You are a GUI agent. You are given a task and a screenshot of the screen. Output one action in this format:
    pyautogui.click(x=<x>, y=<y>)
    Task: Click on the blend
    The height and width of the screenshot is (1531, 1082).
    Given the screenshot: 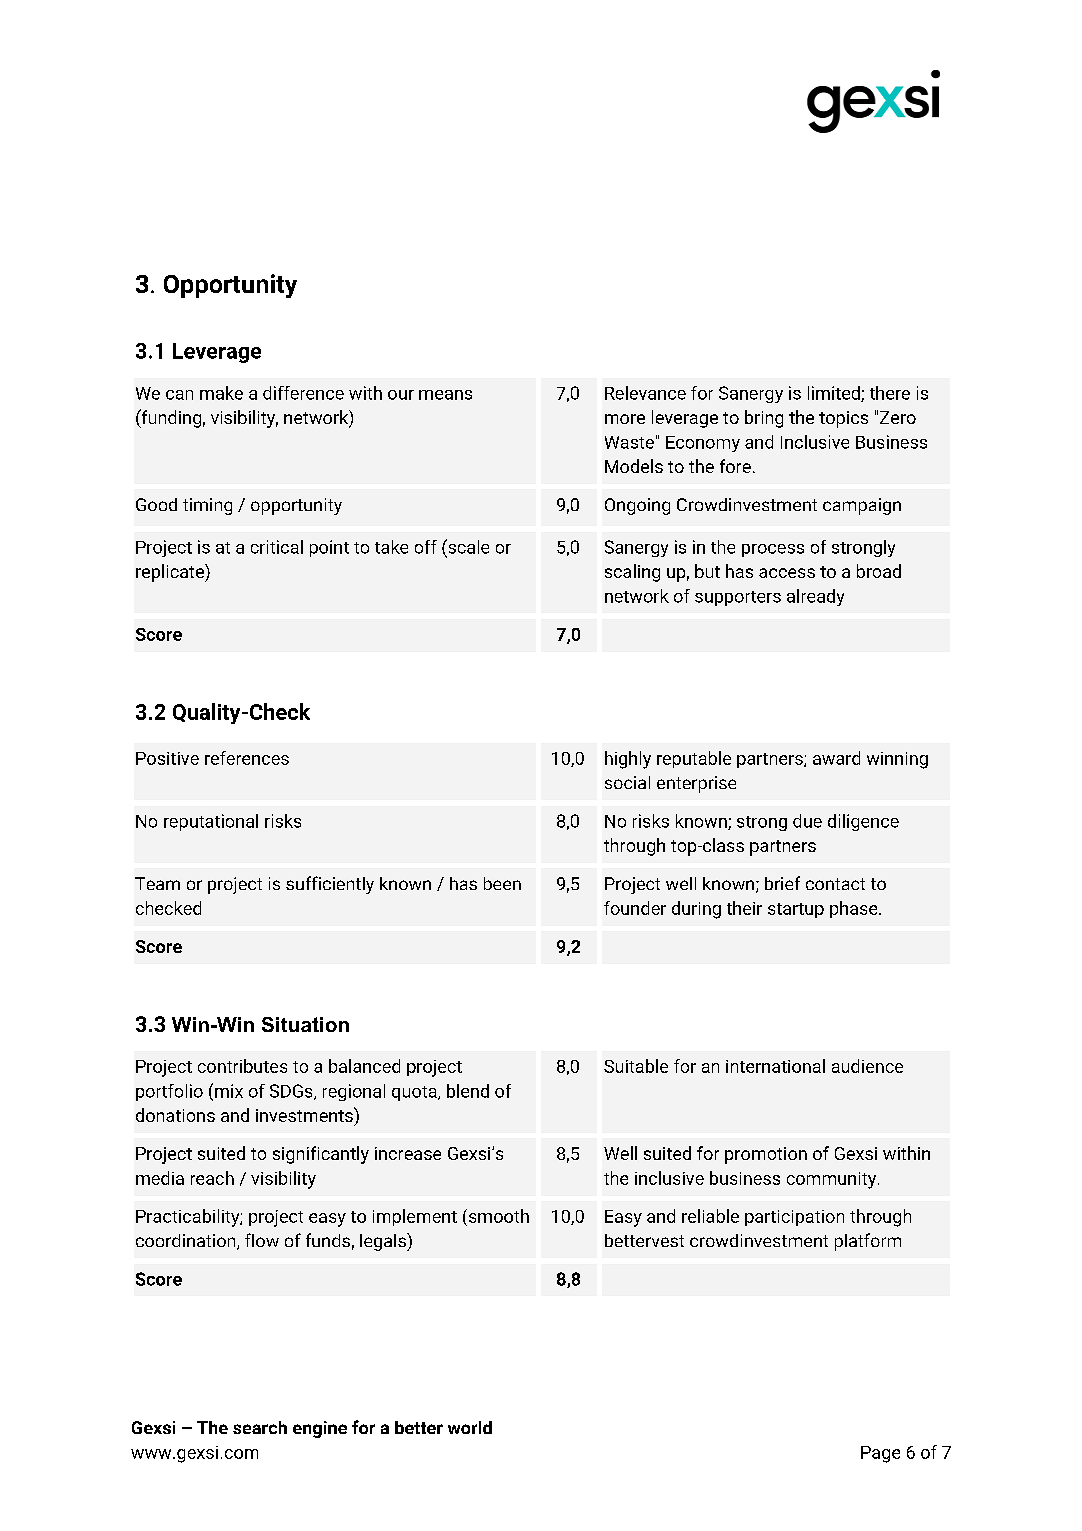 What is the action you would take?
    pyautogui.click(x=468, y=1091)
